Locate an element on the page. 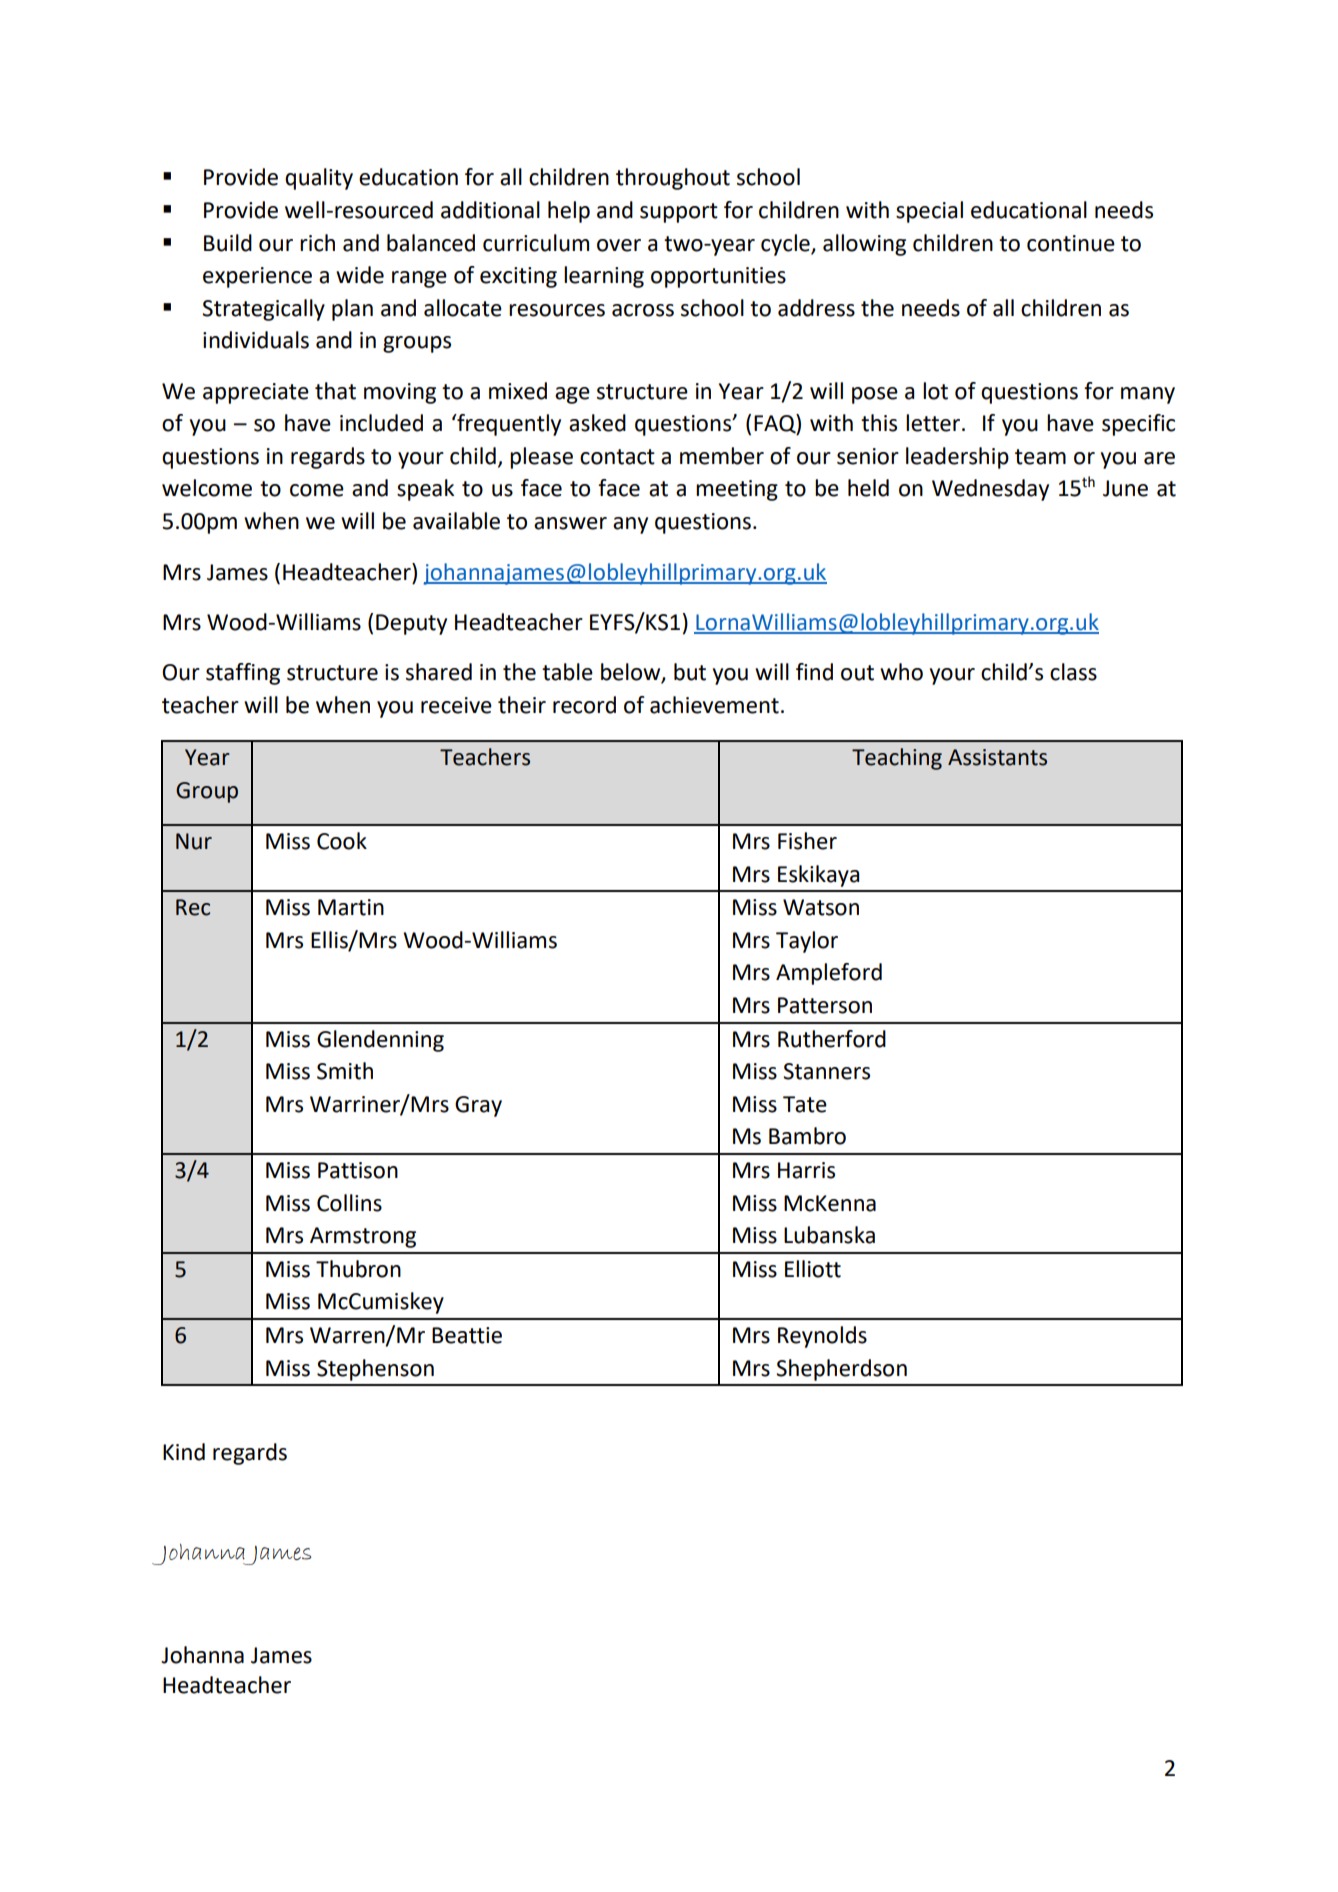  continue is located at coordinates (1071, 243).
